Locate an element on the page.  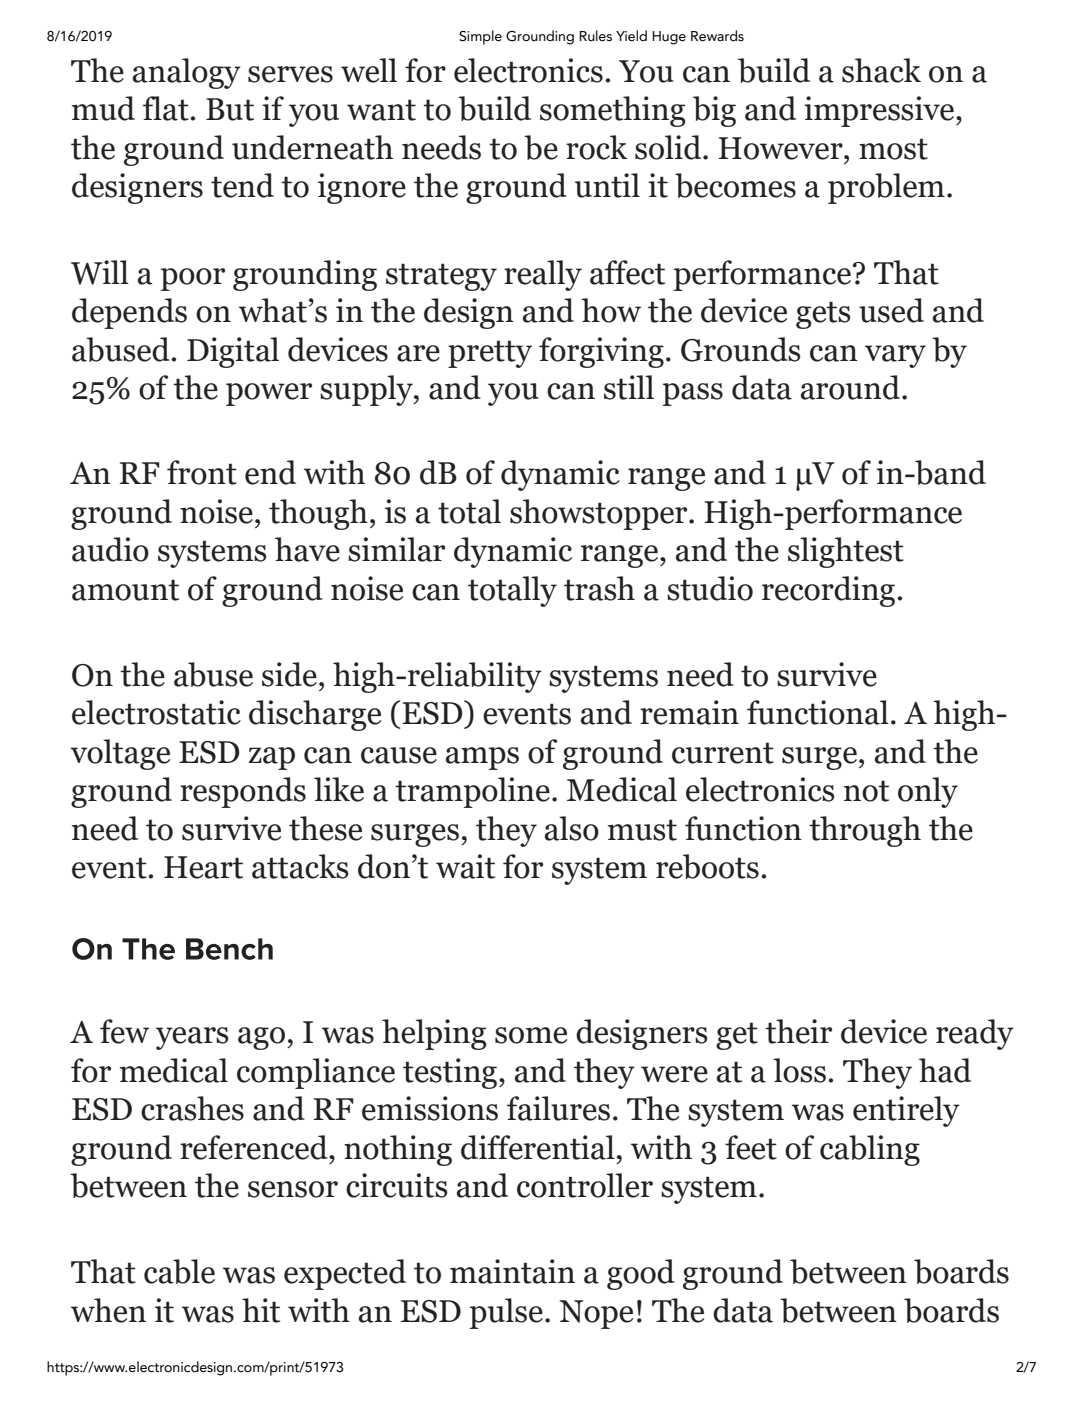
front is located at coordinates (202, 472).
